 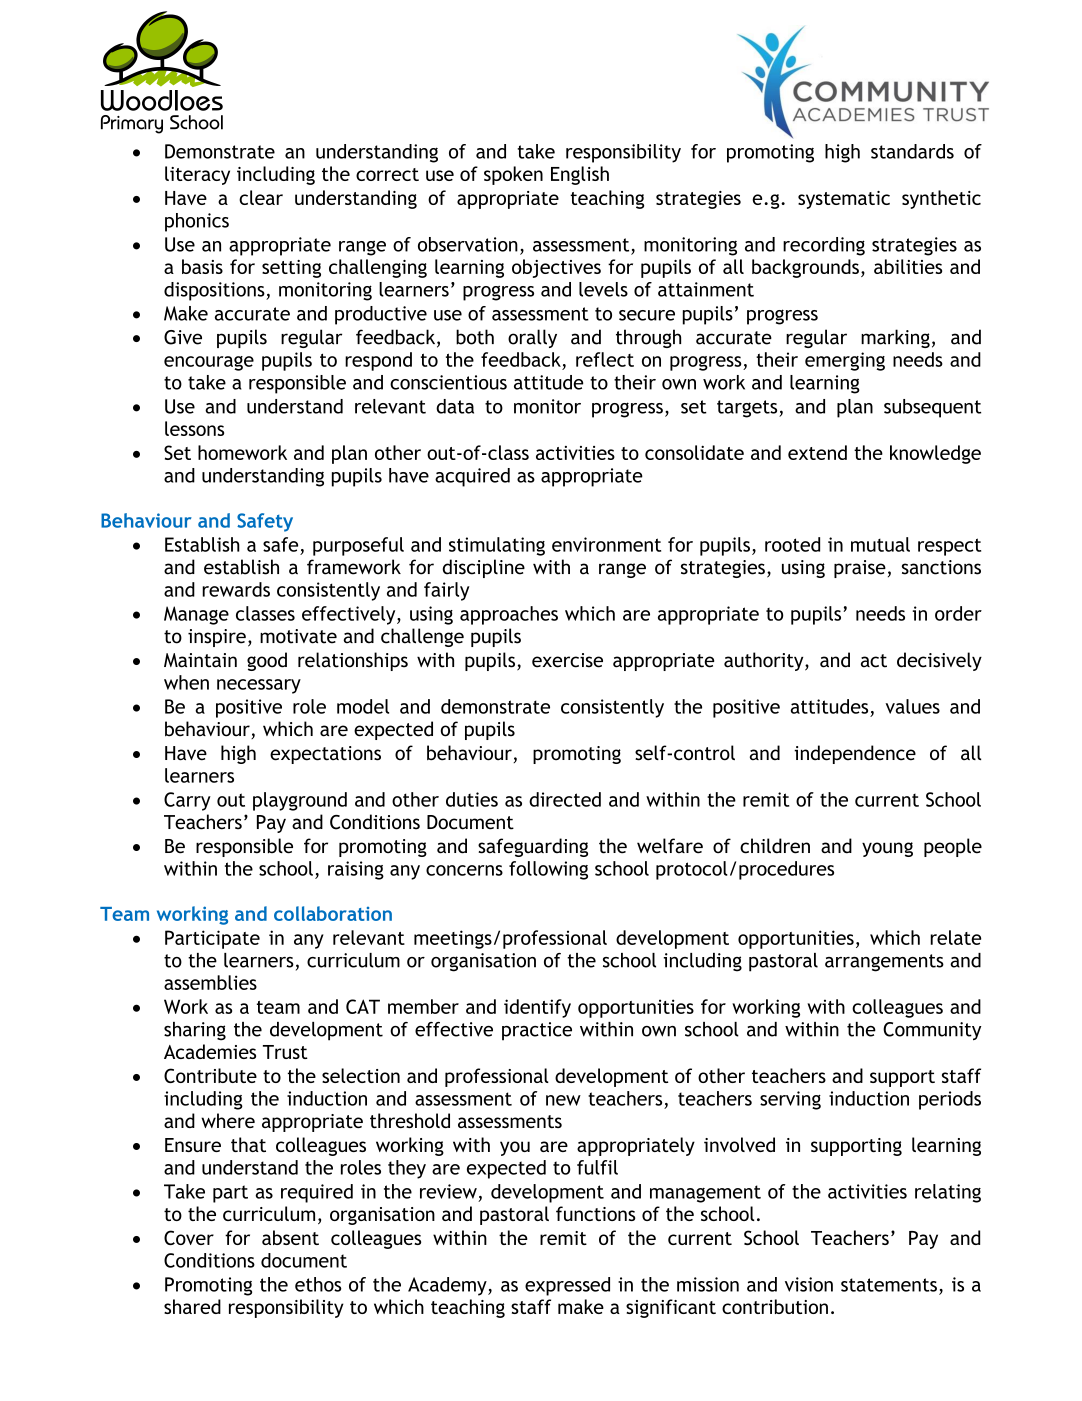 What do you see at coordinates (605, 359) in the screenshot?
I see `reflect` at bounding box center [605, 359].
